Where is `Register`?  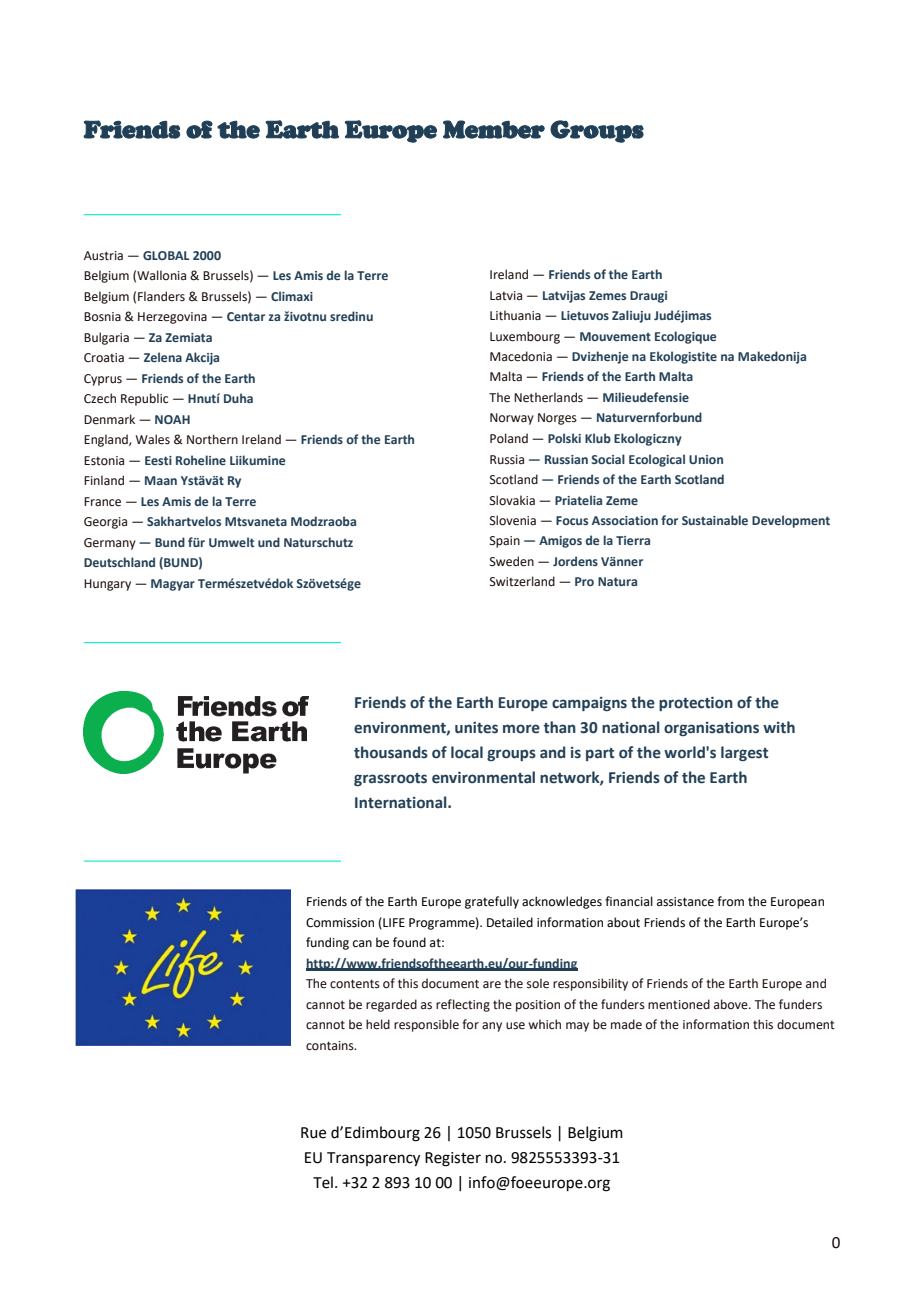 Register is located at coordinates (453, 1159).
